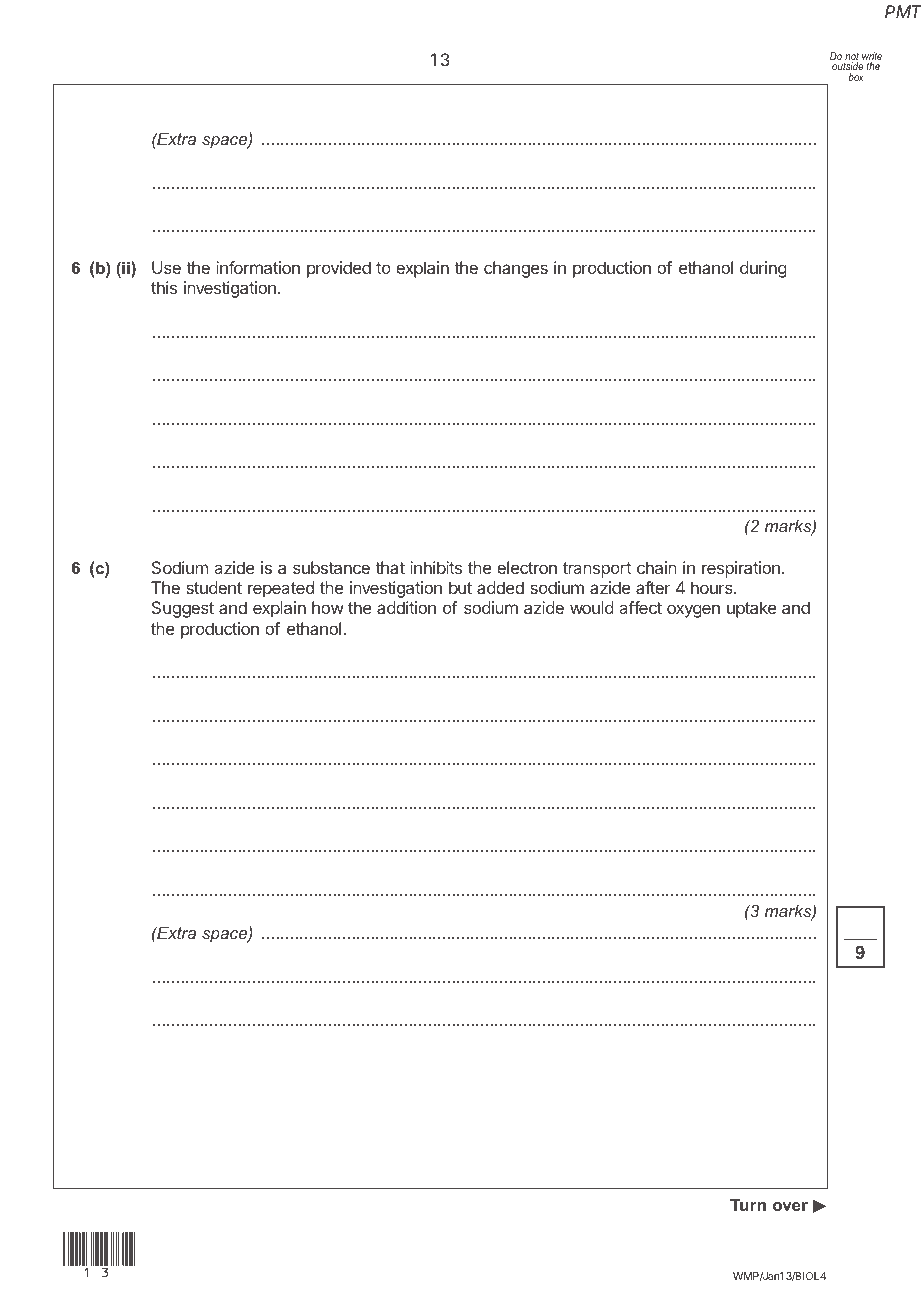  I want to click on added, so click(500, 587).
